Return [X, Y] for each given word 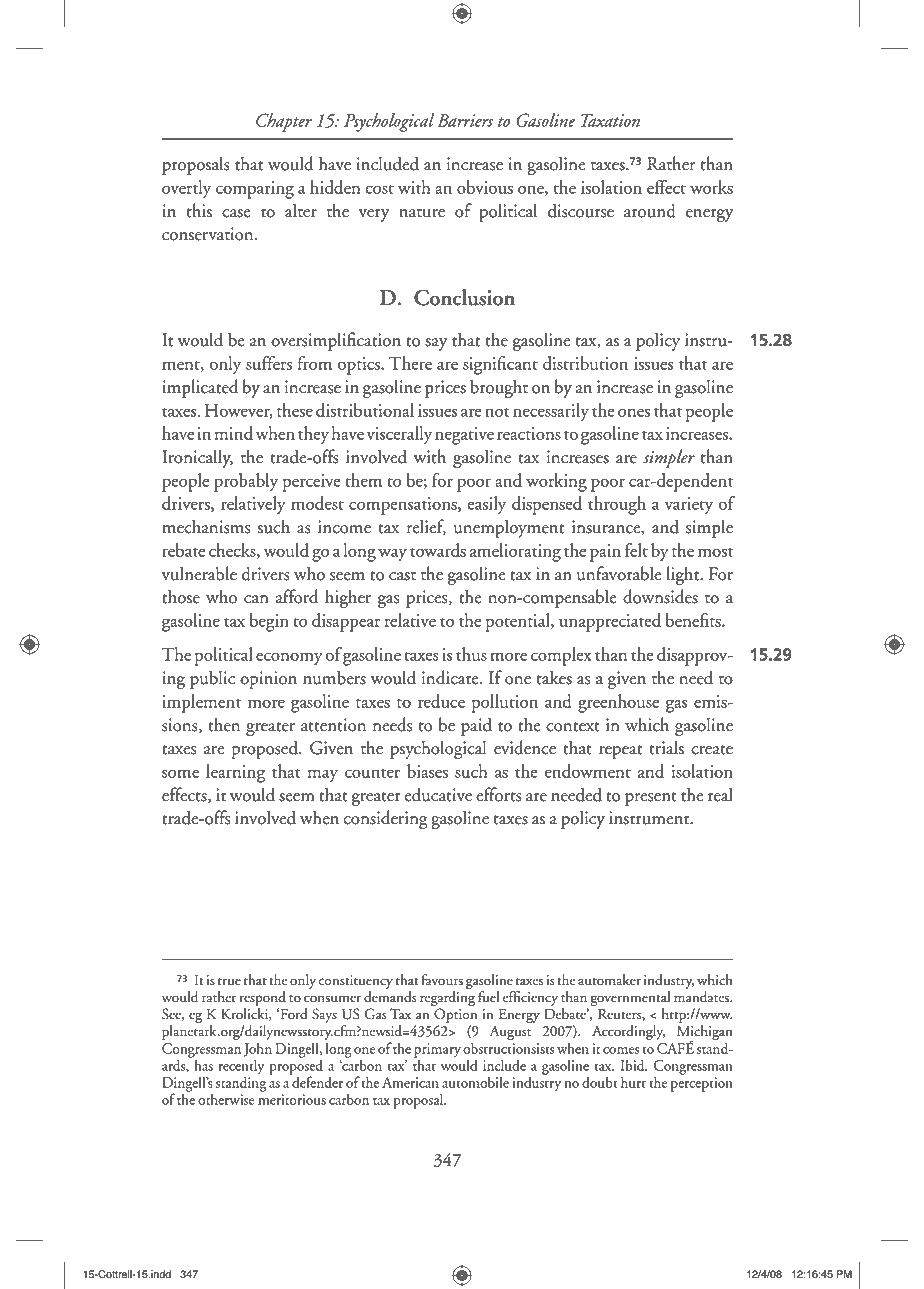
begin [269, 622]
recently [241, 1068]
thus [471, 654]
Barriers [465, 120]
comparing [255, 190]
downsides [660, 596]
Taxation [610, 120]
